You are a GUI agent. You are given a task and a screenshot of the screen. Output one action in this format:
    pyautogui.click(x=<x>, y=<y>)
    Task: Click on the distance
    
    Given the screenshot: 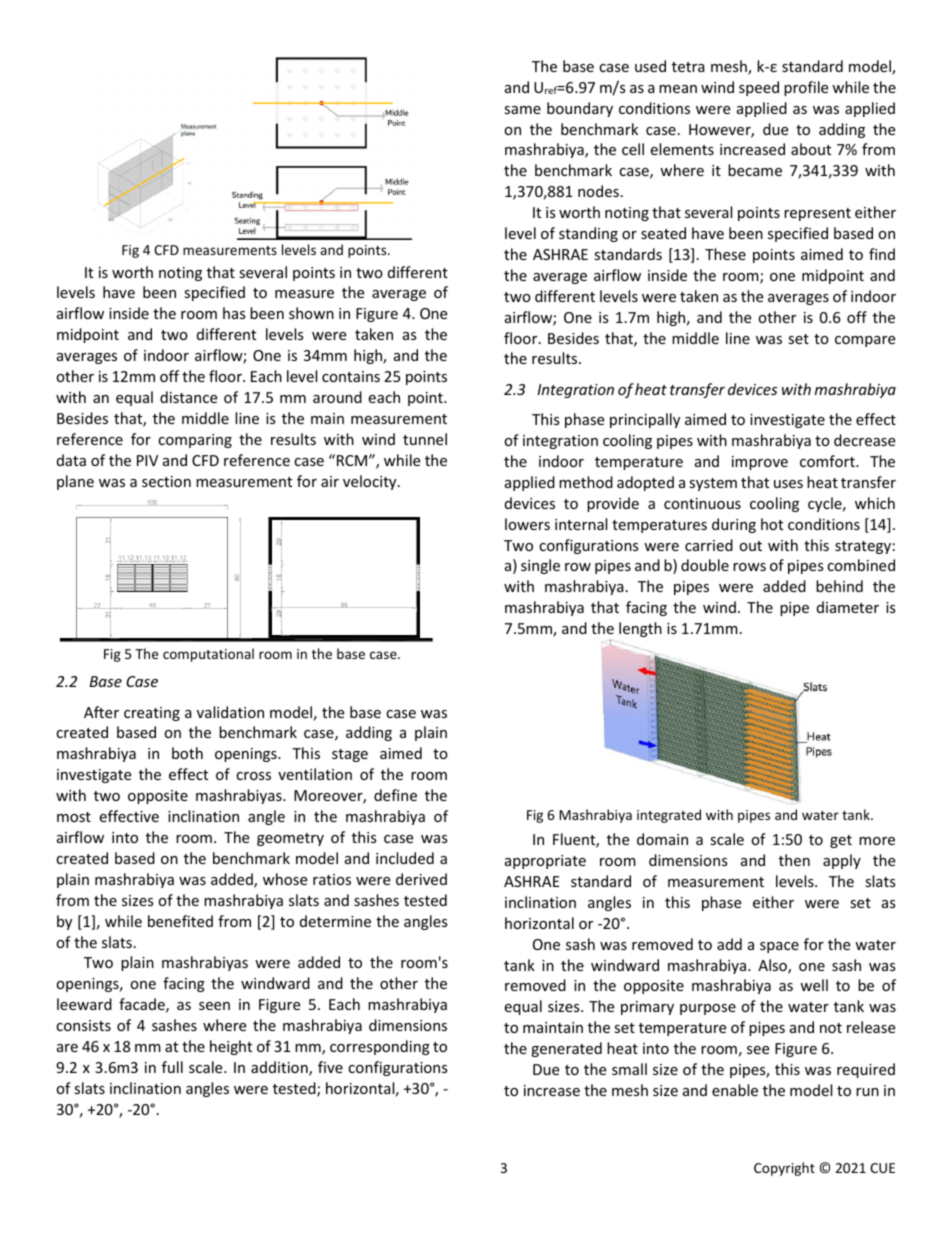 What is the action you would take?
    pyautogui.click(x=188, y=397)
